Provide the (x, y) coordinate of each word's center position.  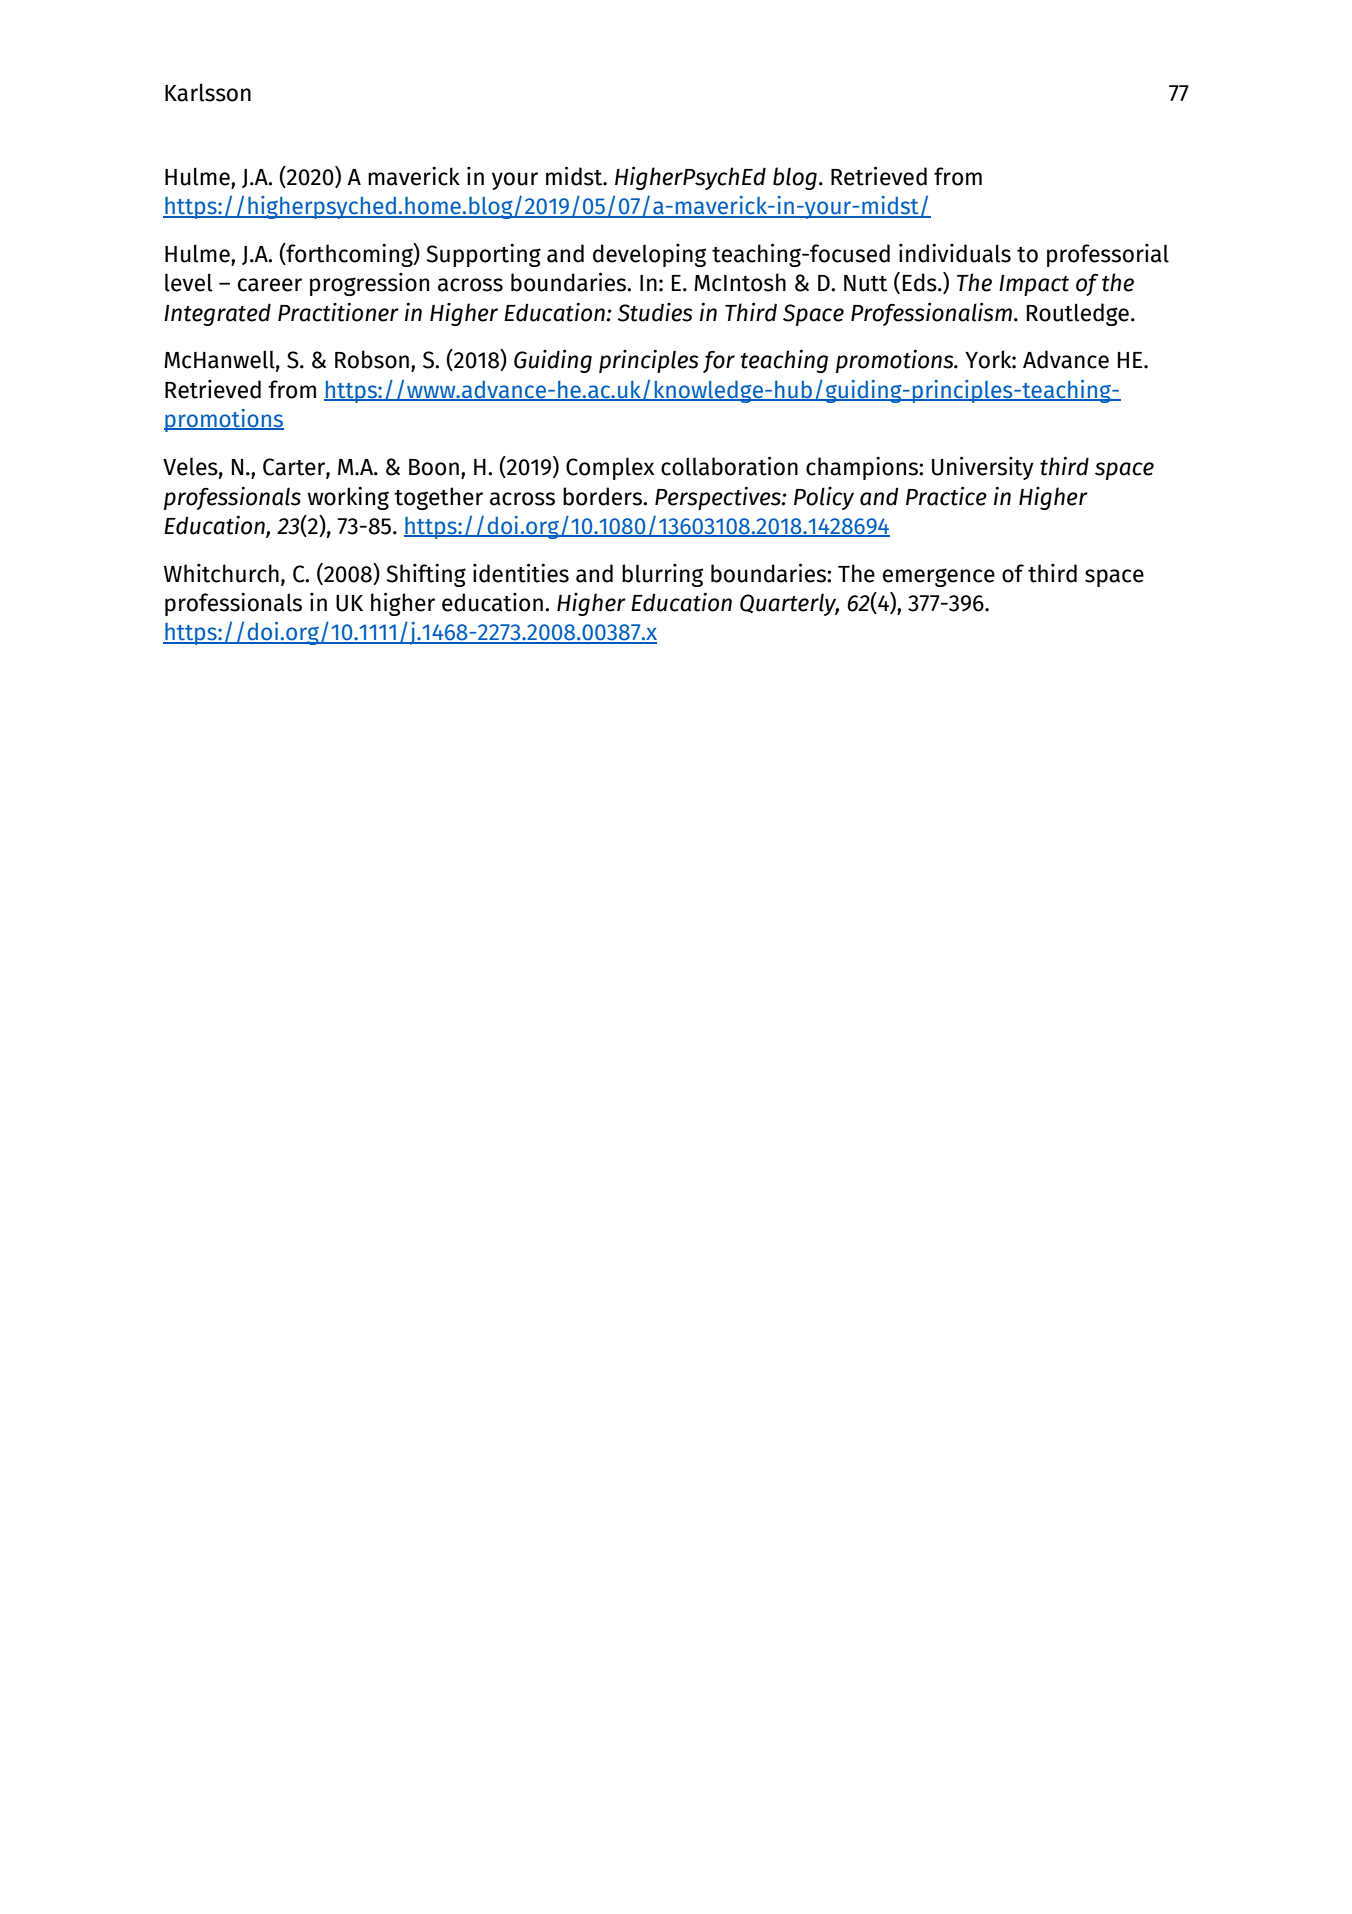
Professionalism (931, 314)
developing (649, 255)
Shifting (426, 575)
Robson (372, 359)
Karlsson (208, 92)
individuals (955, 253)
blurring (662, 575)
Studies (654, 312)
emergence (939, 577)
